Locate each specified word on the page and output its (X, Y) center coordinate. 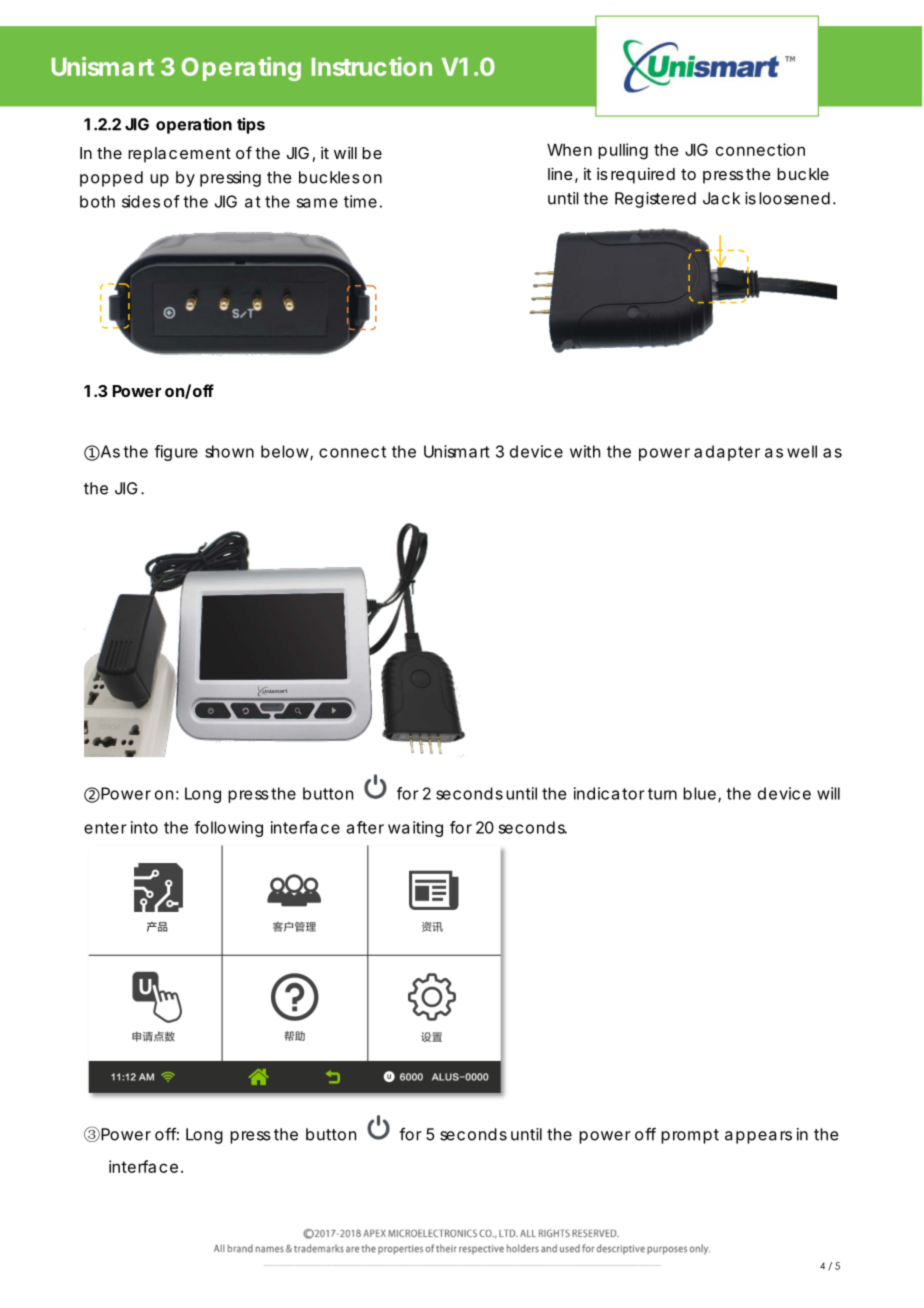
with (585, 451)
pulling (623, 151)
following (228, 829)
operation (194, 125)
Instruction (371, 66)
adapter (727, 453)
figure (176, 453)
